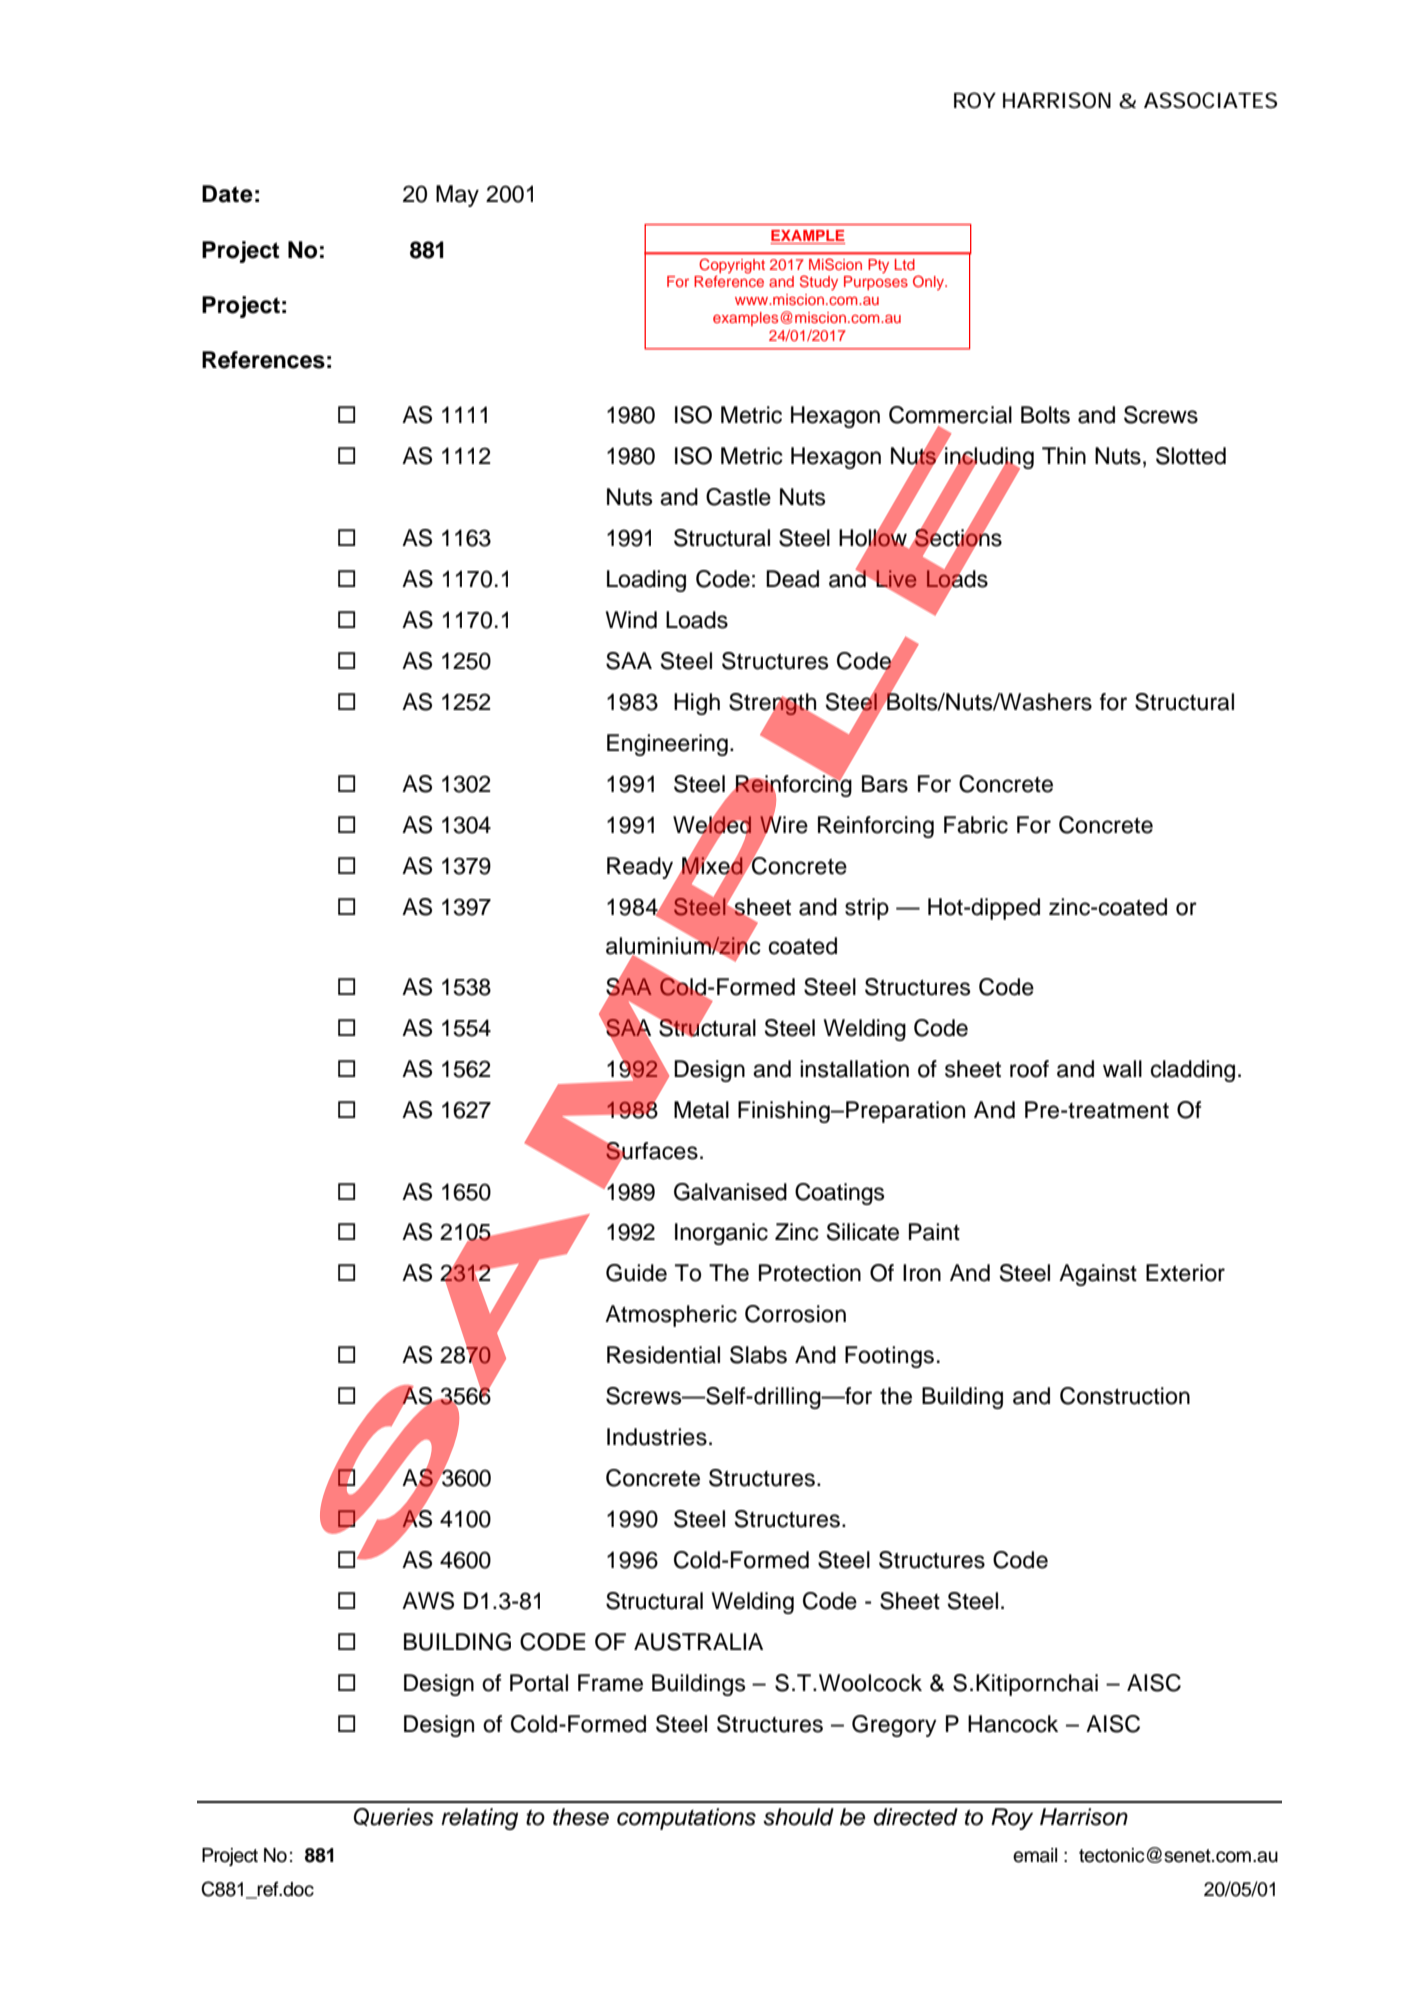 Image resolution: width=1415 pixels, height=1999 pixels. I want to click on wall, so click(1122, 1069).
